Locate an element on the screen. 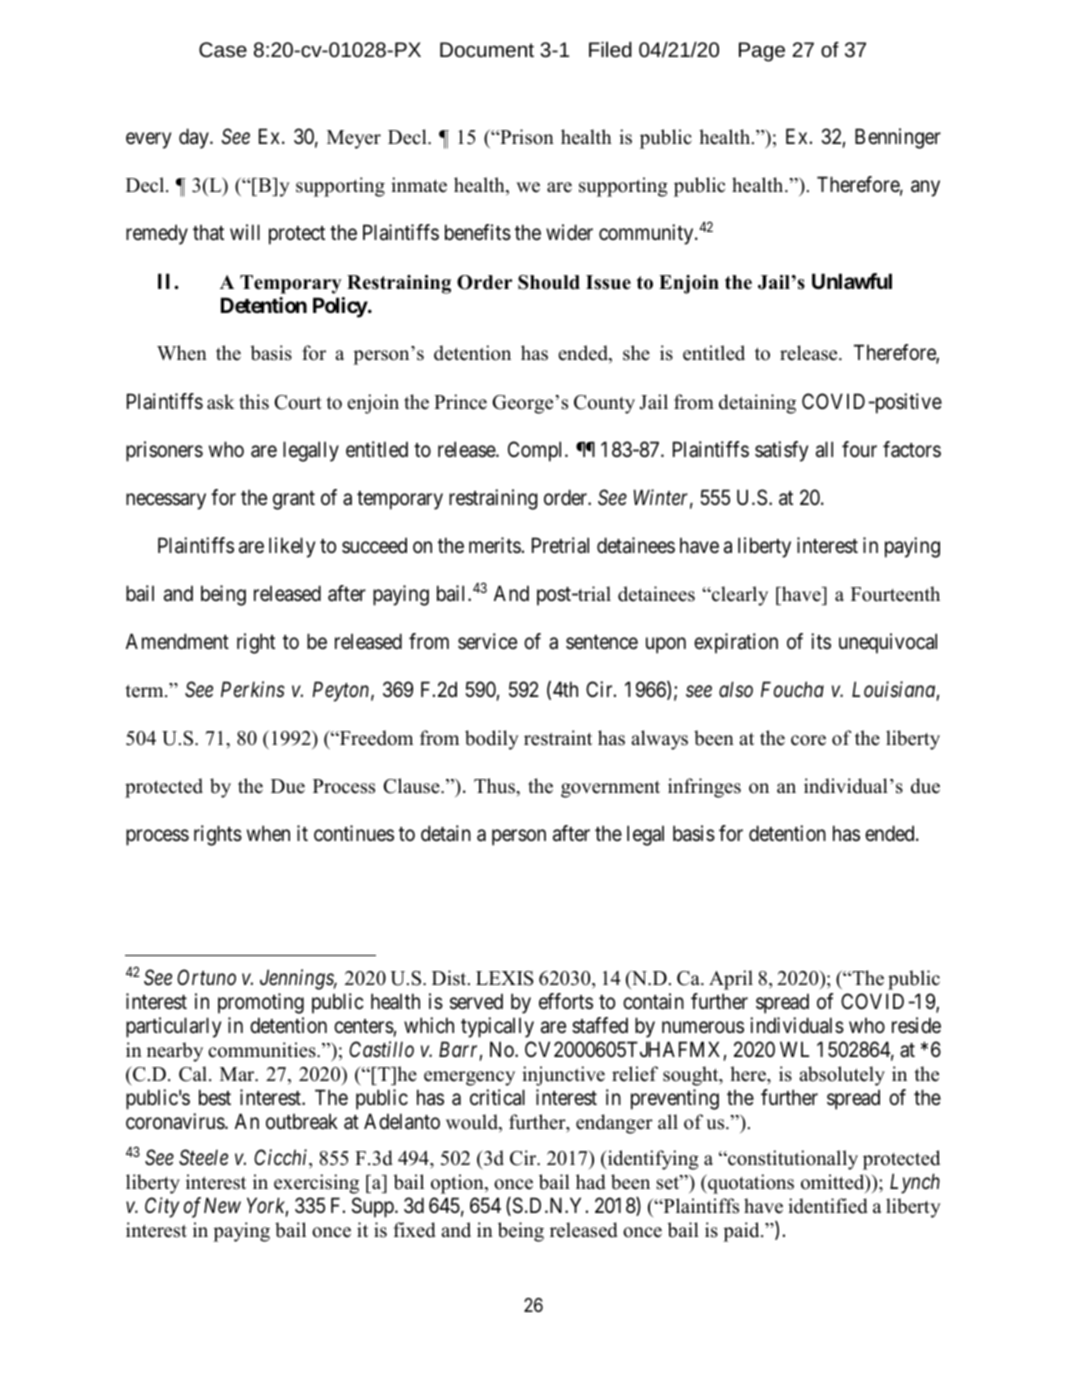  Unlawful is located at coordinates (852, 281).
